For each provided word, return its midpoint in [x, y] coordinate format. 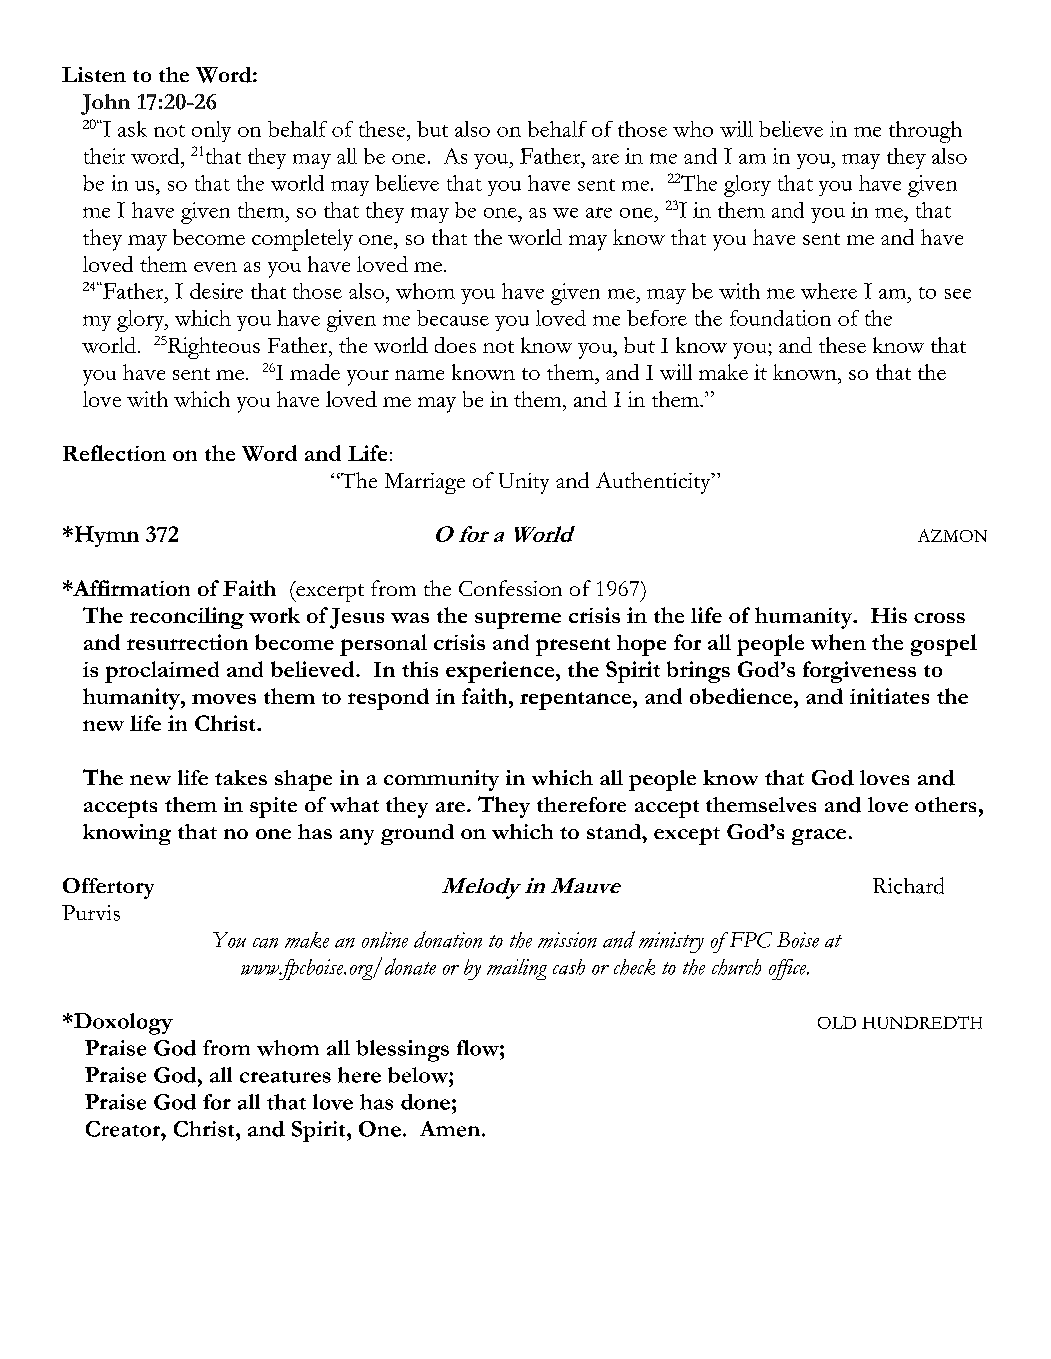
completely [302, 240]
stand [615, 831]
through [925, 132]
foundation [780, 318]
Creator [124, 1129]
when [838, 642]
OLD [837, 1022]
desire [216, 291]
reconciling [187, 618]
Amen [450, 1129]
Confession [510, 588]
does [455, 345]
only [211, 131]
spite [273, 807]
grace [819, 837]
